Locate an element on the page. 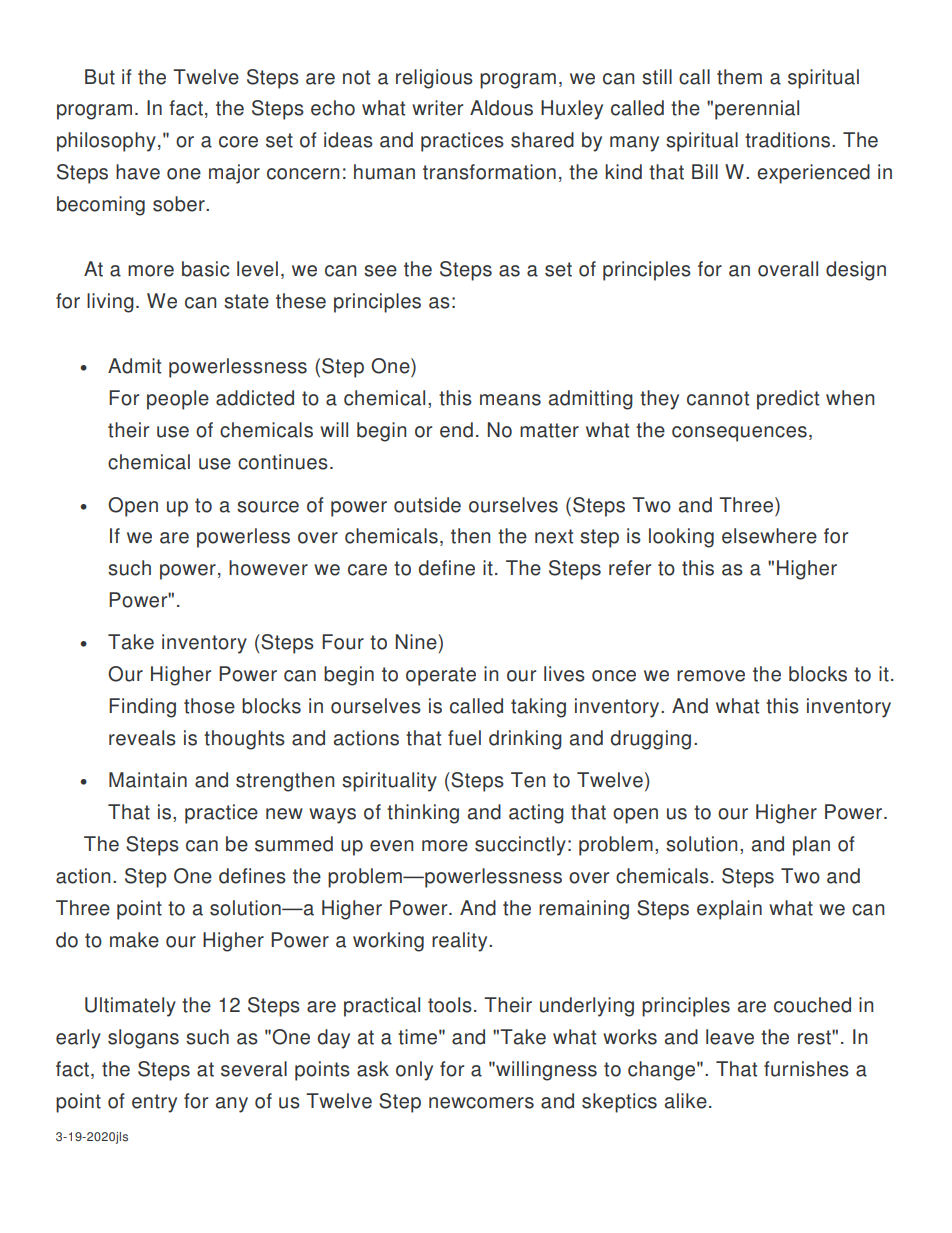 This image has width=952, height=1233. newcomers is located at coordinates (481, 1103).
